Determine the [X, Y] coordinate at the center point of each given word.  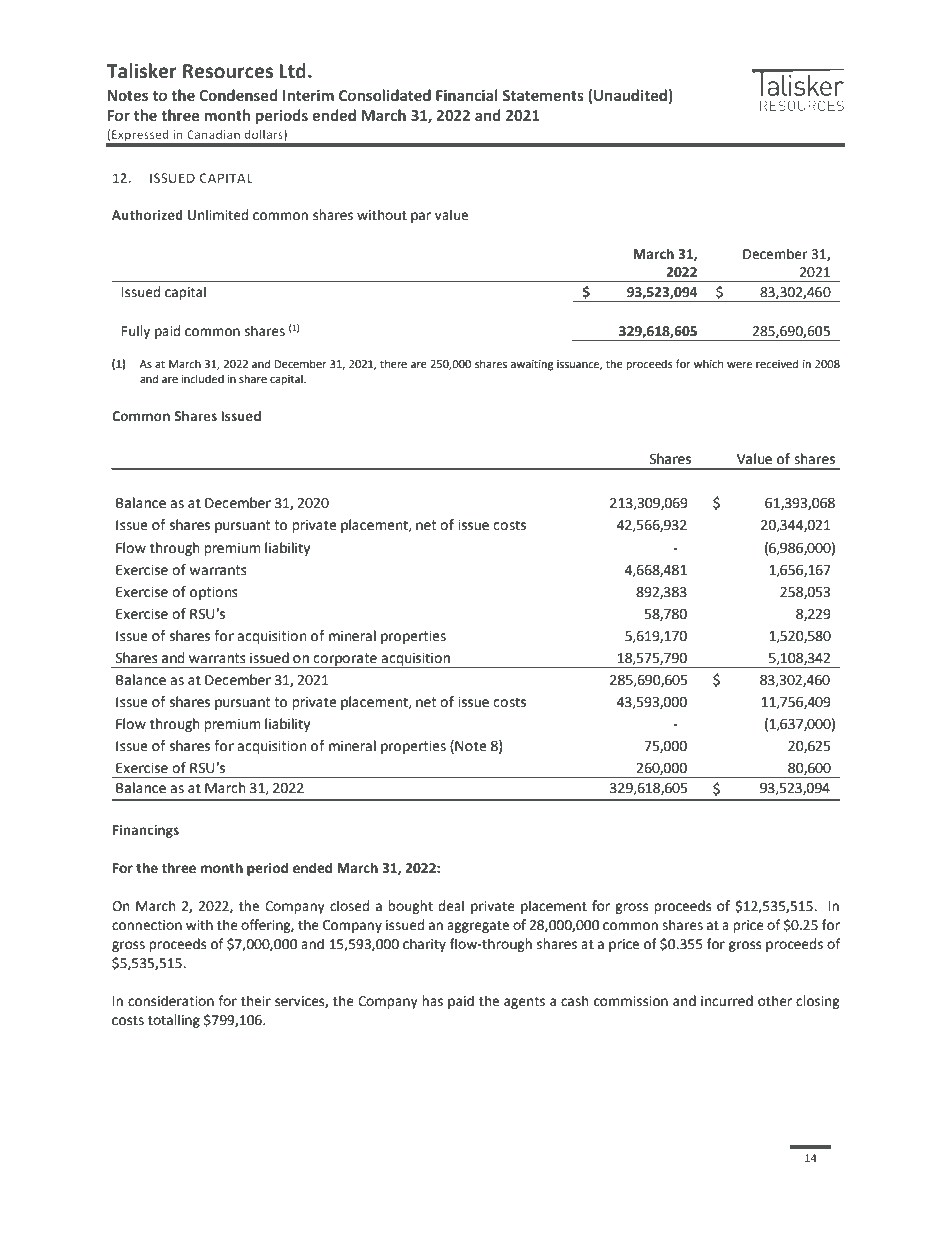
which [708, 363]
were [739, 365]
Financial [466, 95]
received [777, 364]
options [214, 593]
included [202, 379]
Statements [543, 95]
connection [147, 925]
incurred [727, 1001]
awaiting [532, 365]
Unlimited [218, 215]
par [421, 217]
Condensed [238, 95]
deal [451, 906]
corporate [345, 660]
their [256, 1001]
